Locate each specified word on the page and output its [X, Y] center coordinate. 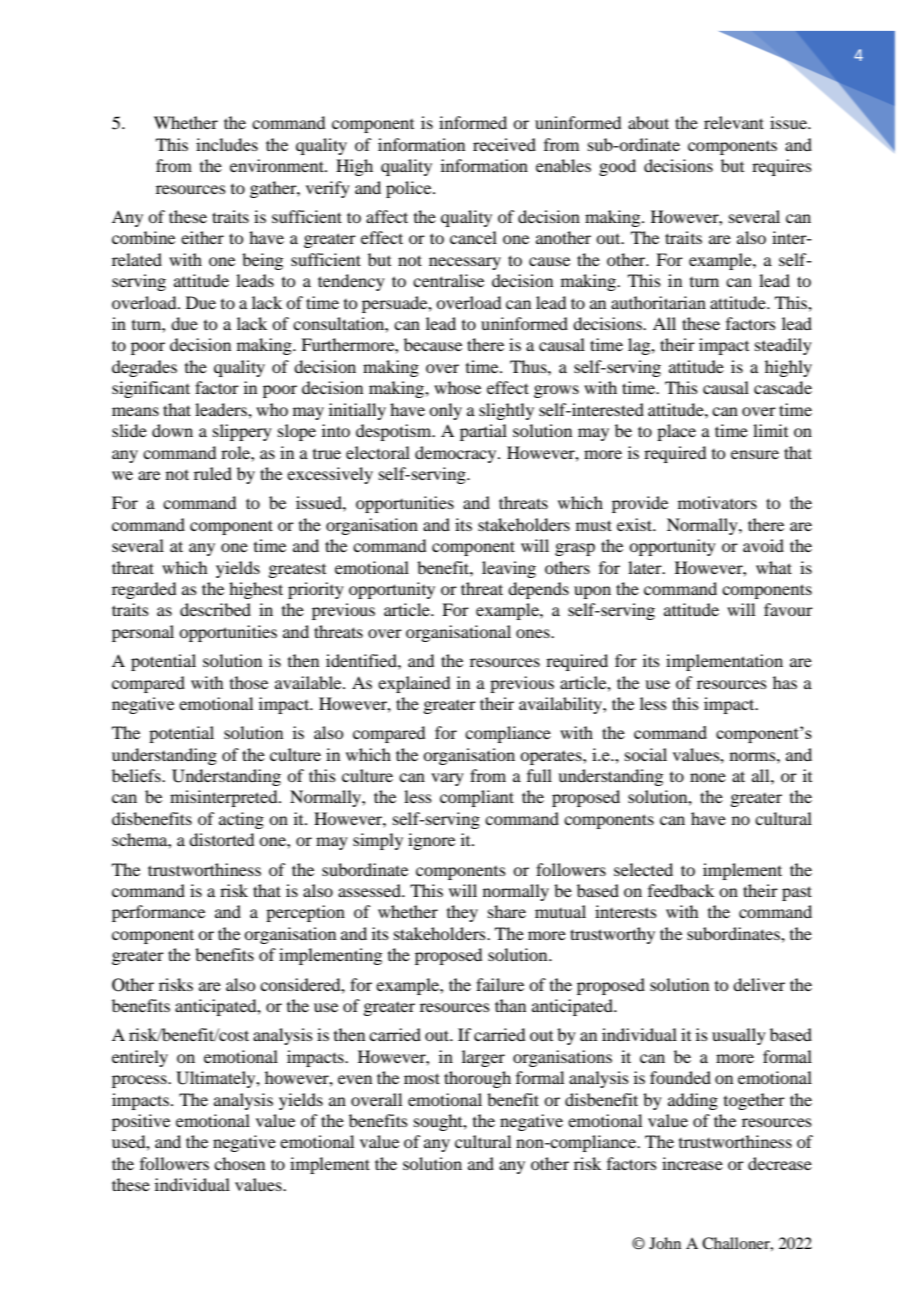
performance [158, 913]
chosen [239, 1163]
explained [414, 684]
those [249, 682]
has [785, 682]
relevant [734, 122]
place [676, 432]
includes [227, 144]
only [445, 411]
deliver [759, 984]
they [462, 913]
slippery [242, 432]
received [504, 144]
